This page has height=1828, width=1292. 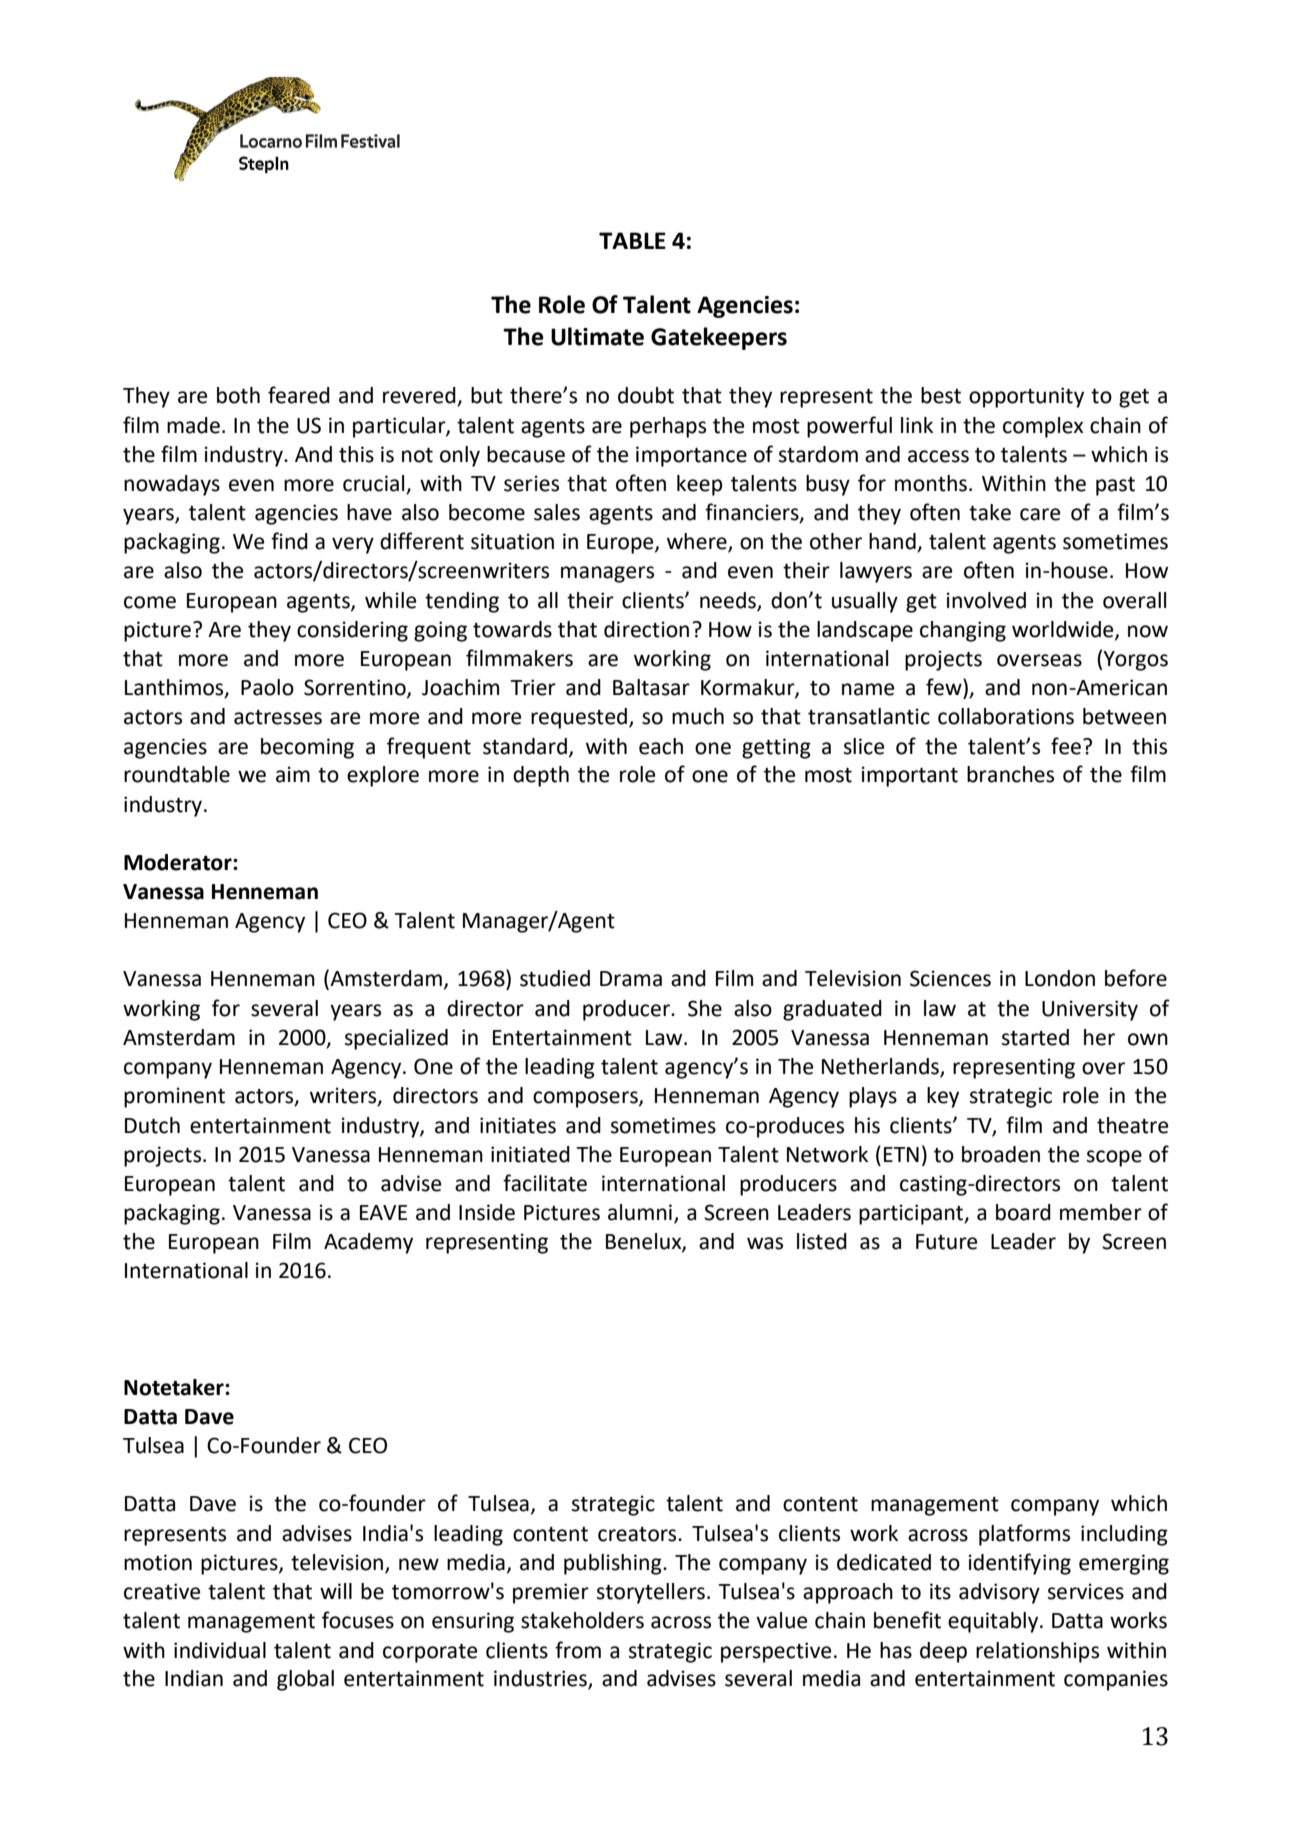 What do you see at coordinates (638, 1534) in the page?
I see `creators` at bounding box center [638, 1534].
